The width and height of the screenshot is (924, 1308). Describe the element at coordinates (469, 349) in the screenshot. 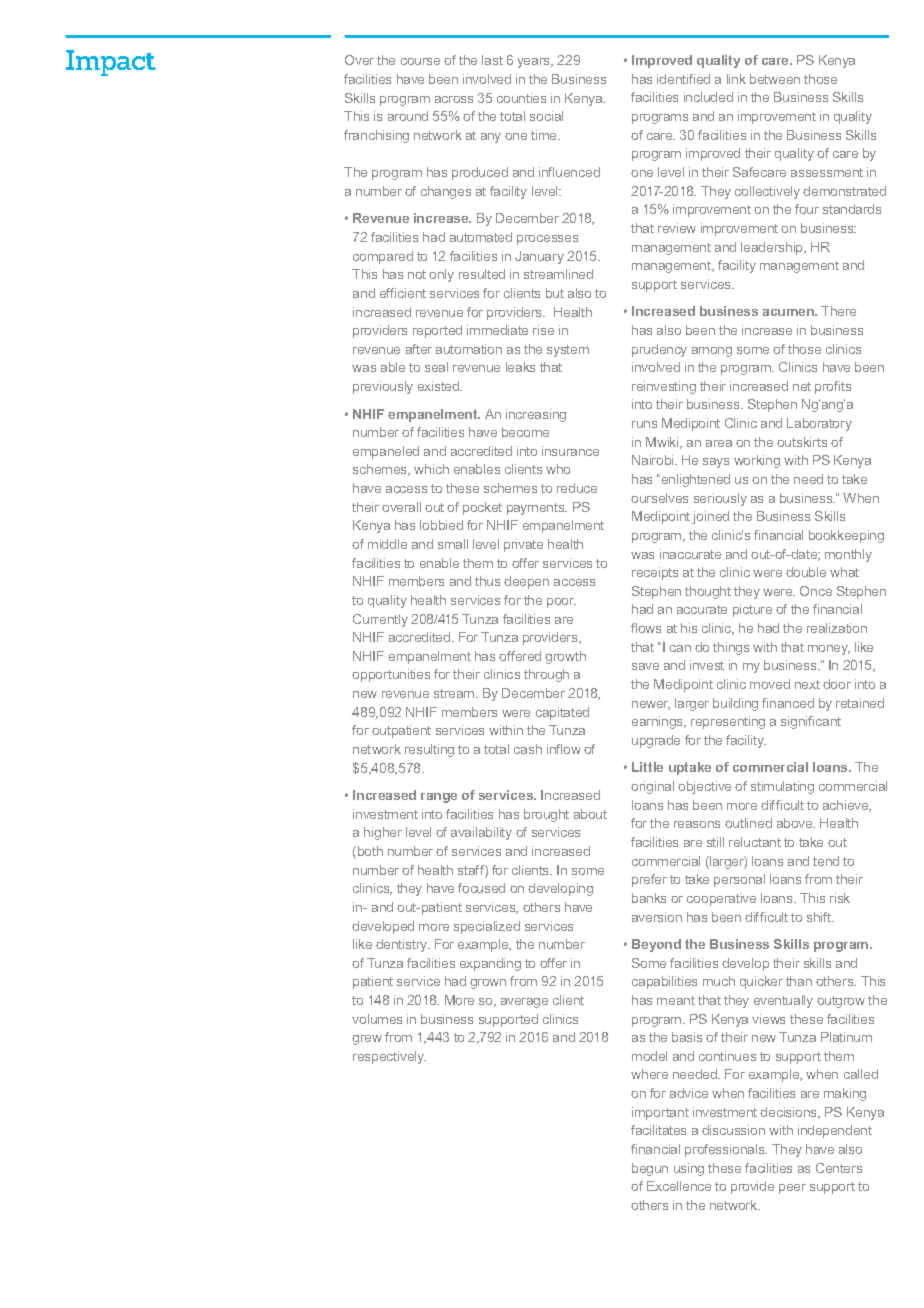

I see `automation` at that location.
